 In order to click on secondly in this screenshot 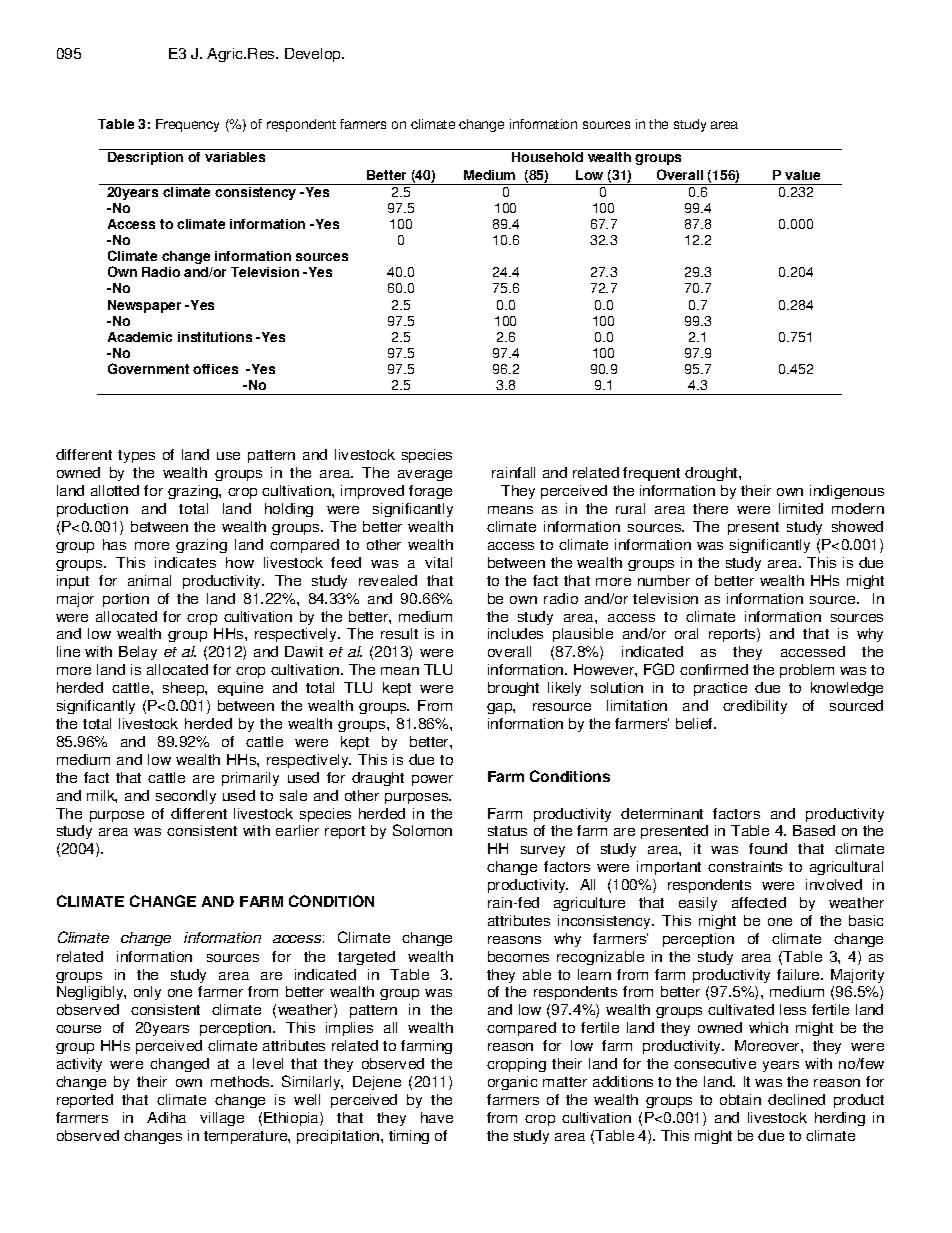, I will do `click(186, 797)`.
